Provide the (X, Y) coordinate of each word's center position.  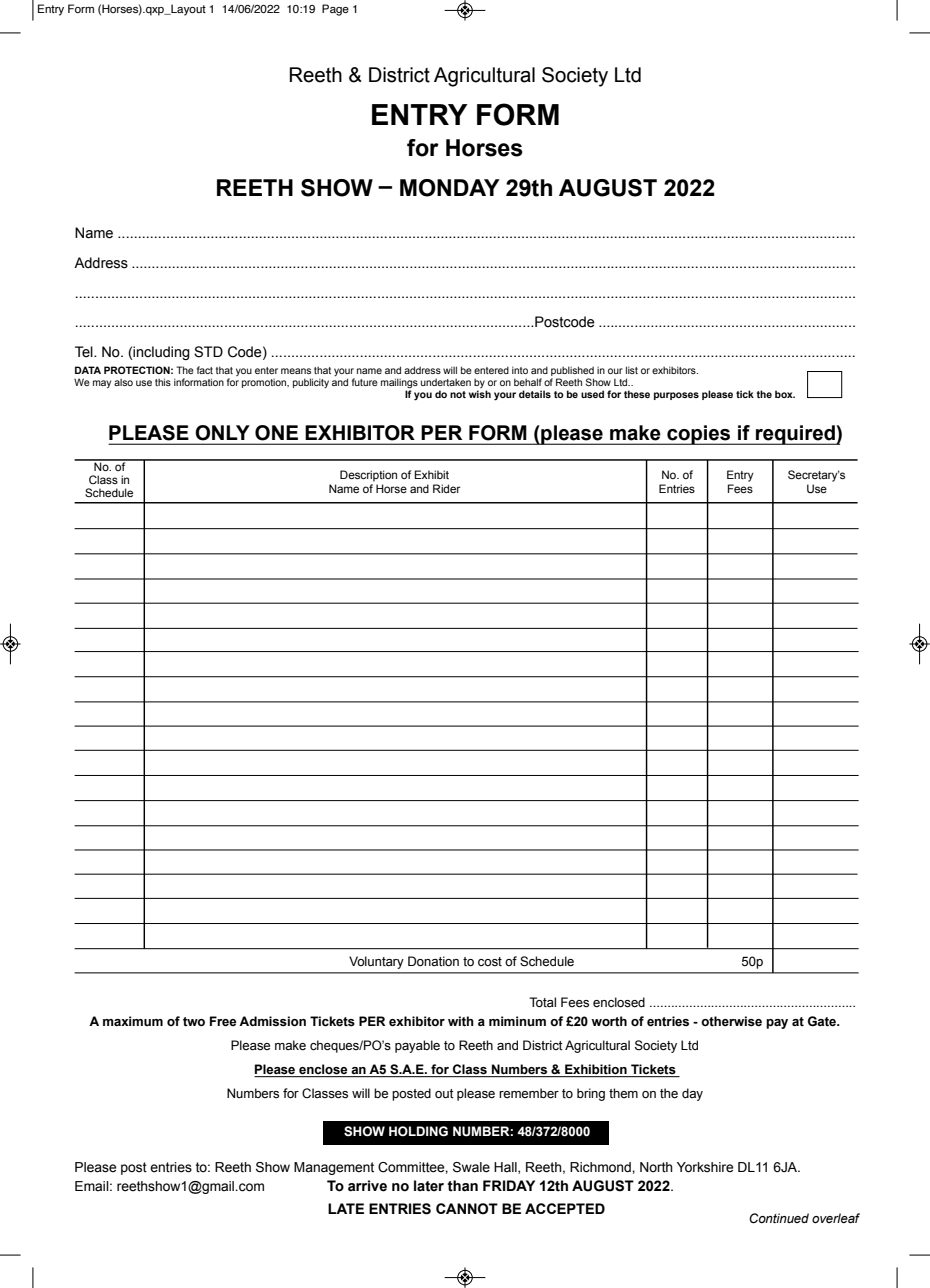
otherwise (731, 1021)
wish (480, 394)
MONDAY (450, 188)
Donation (433, 961)
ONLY (222, 432)
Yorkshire (705, 1167)
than (462, 1186)
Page (335, 10)
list (632, 370)
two (194, 1022)
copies (699, 435)
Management (334, 1168)
